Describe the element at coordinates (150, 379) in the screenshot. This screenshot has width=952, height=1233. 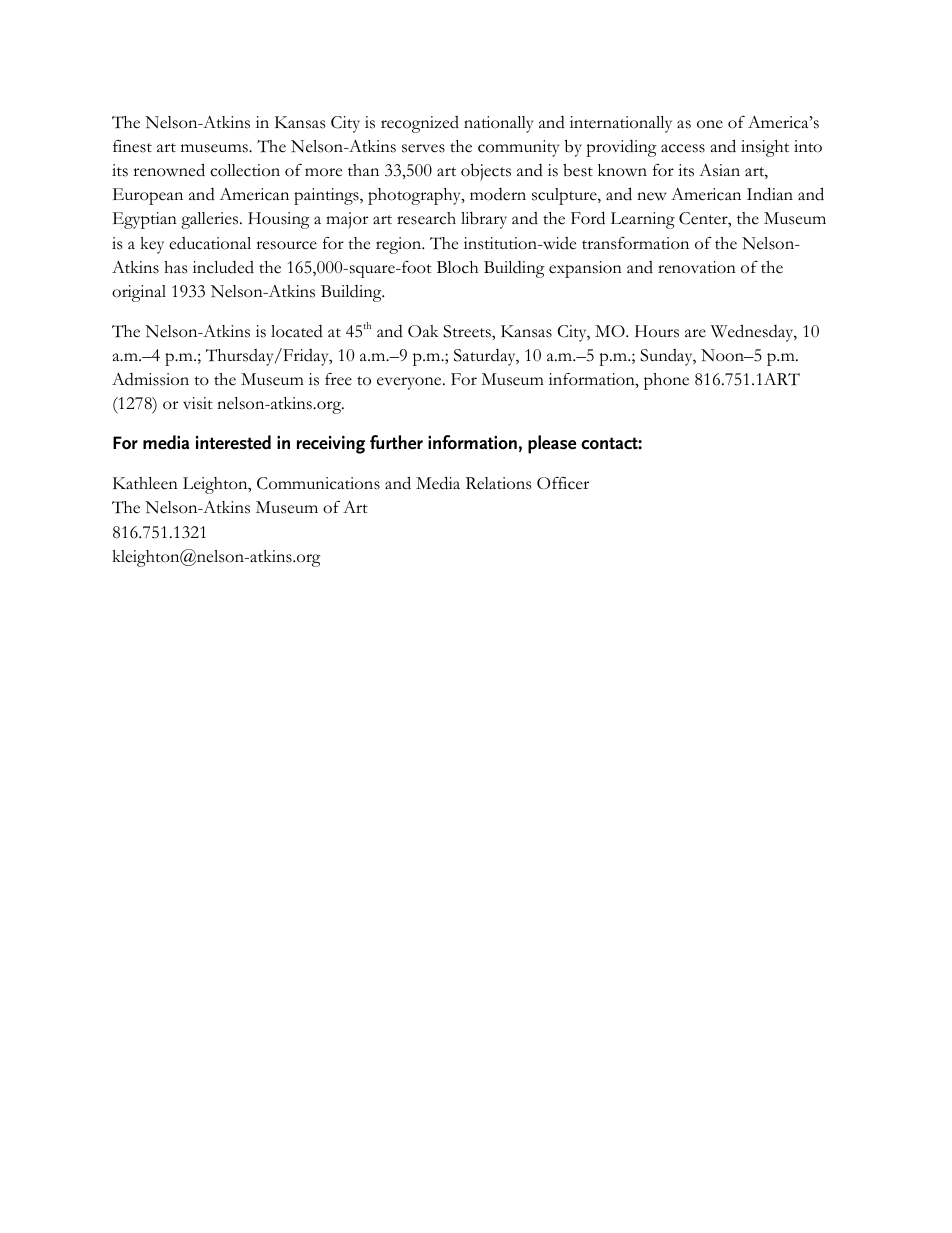
I see `Admission` at that location.
